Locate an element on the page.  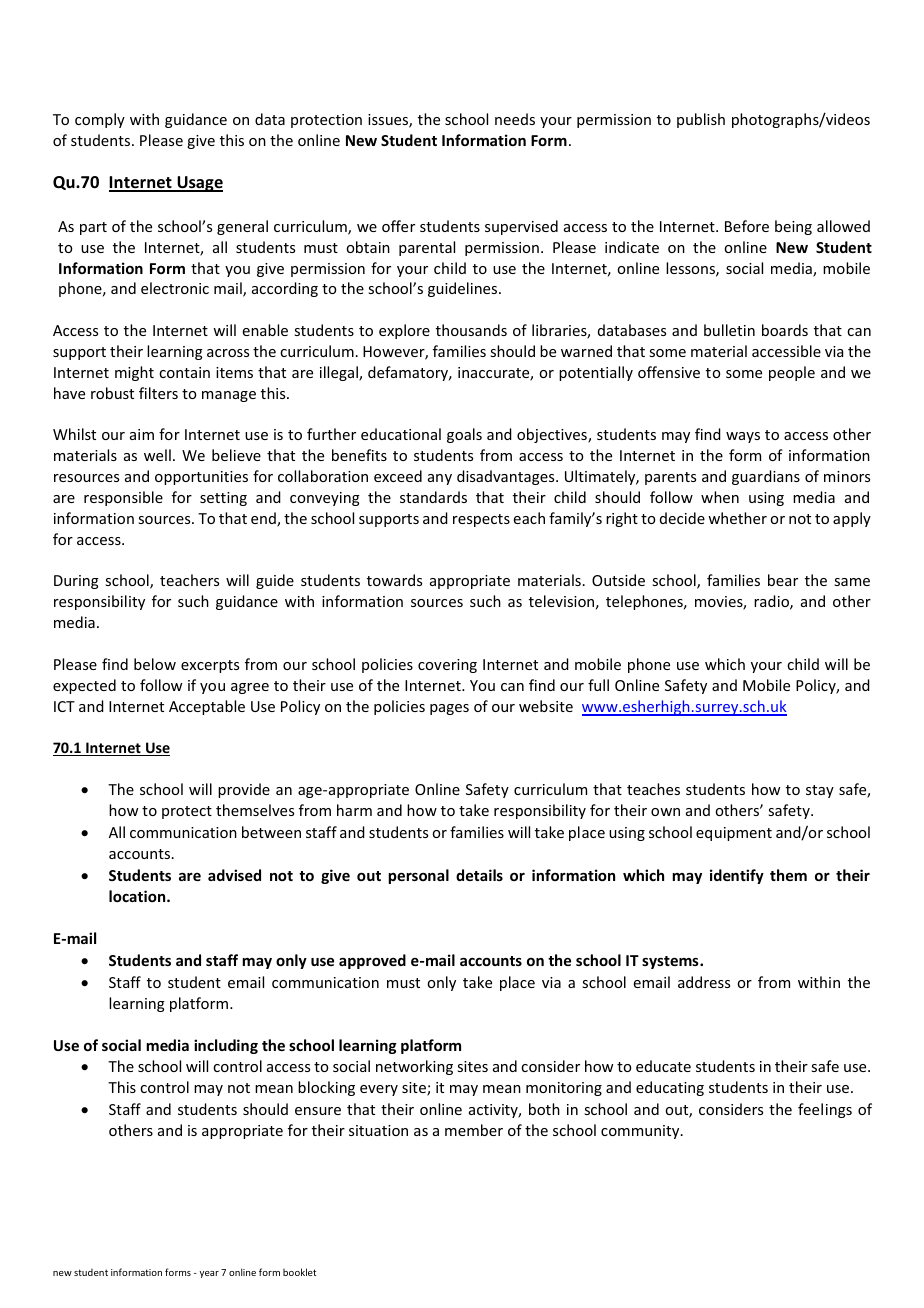
respects is located at coordinates (481, 520).
